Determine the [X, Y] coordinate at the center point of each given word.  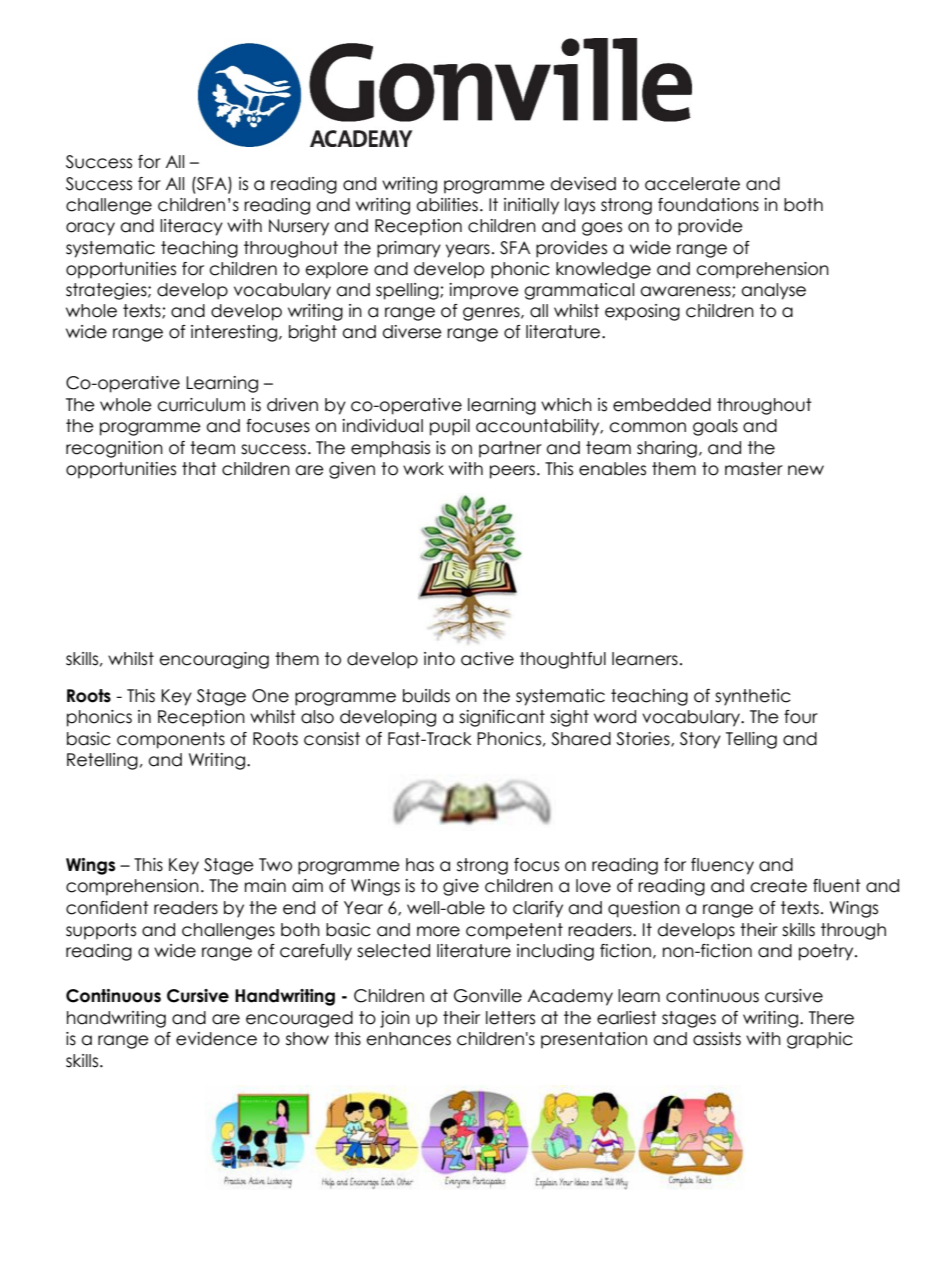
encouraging [214, 660]
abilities [447, 205]
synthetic [753, 697]
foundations [708, 205]
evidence [216, 1039]
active [487, 659]
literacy [191, 227]
